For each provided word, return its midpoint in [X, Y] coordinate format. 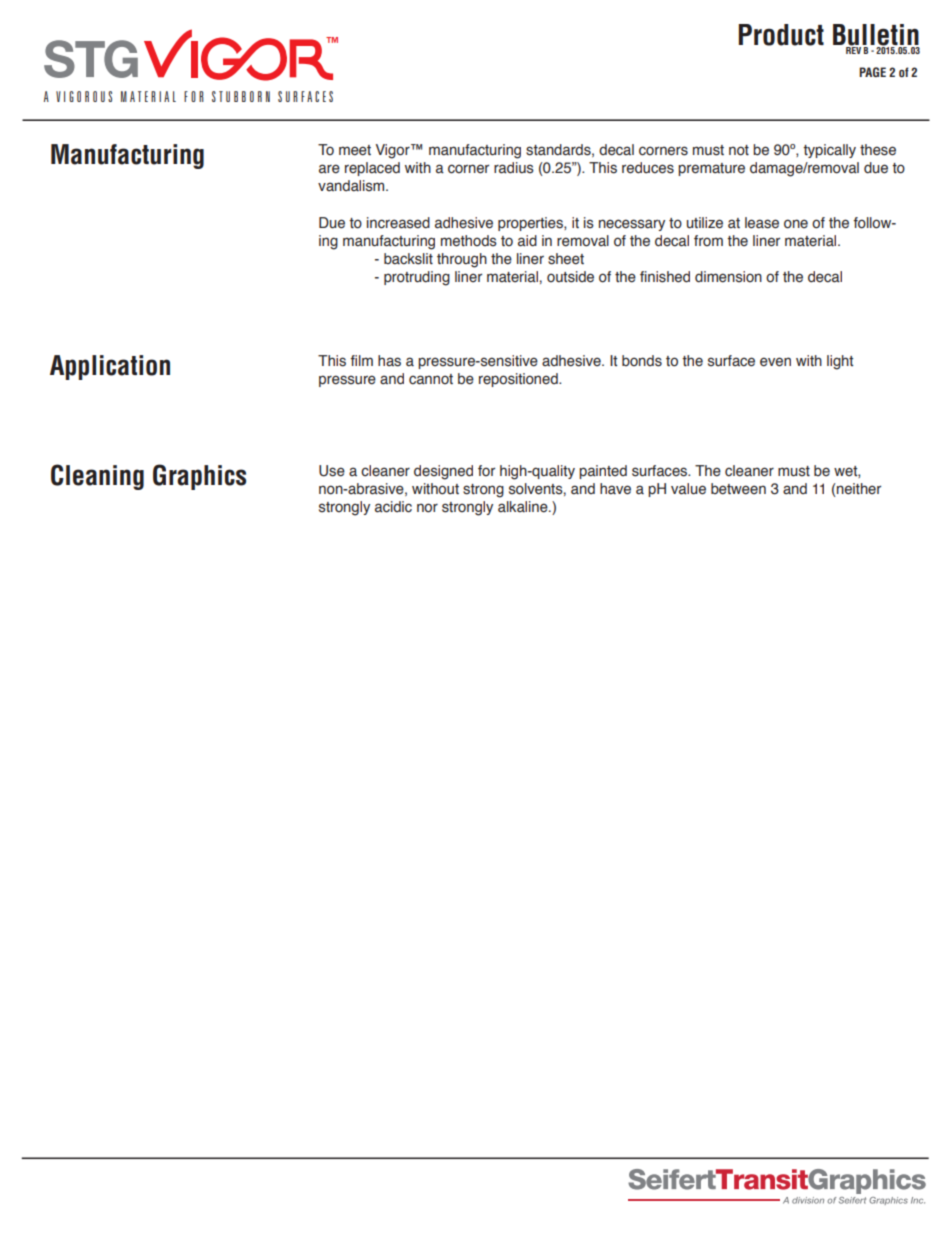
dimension [728, 277]
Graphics [199, 477]
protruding [417, 278]
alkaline [524, 507]
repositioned [519, 380]
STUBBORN [241, 96]
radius [514, 168]
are [329, 169]
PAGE [872, 72]
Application [110, 367]
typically [829, 151]
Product [781, 35]
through [462, 260]
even [775, 362]
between [738, 489]
